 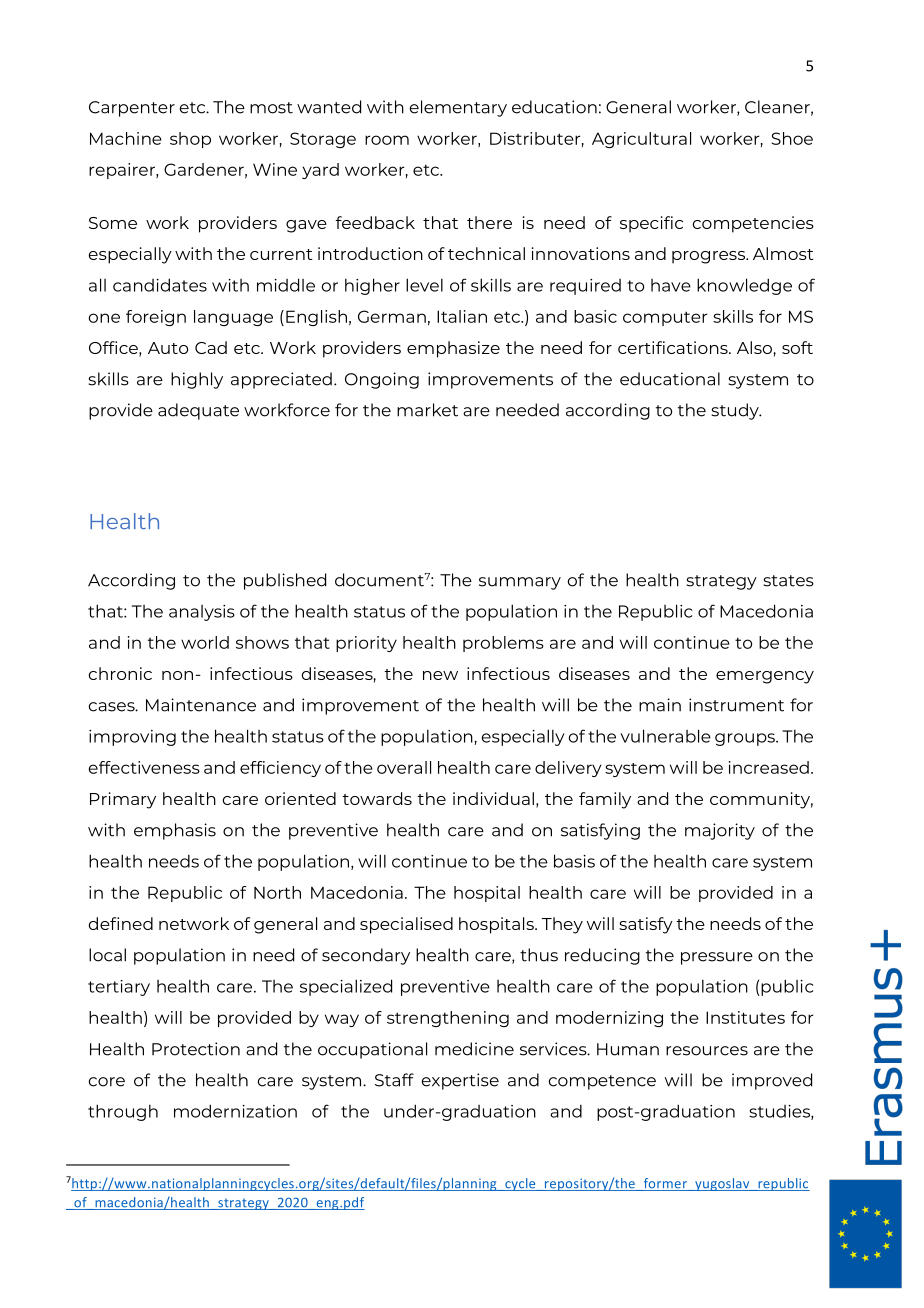 I want to click on foreign, so click(x=156, y=318).
